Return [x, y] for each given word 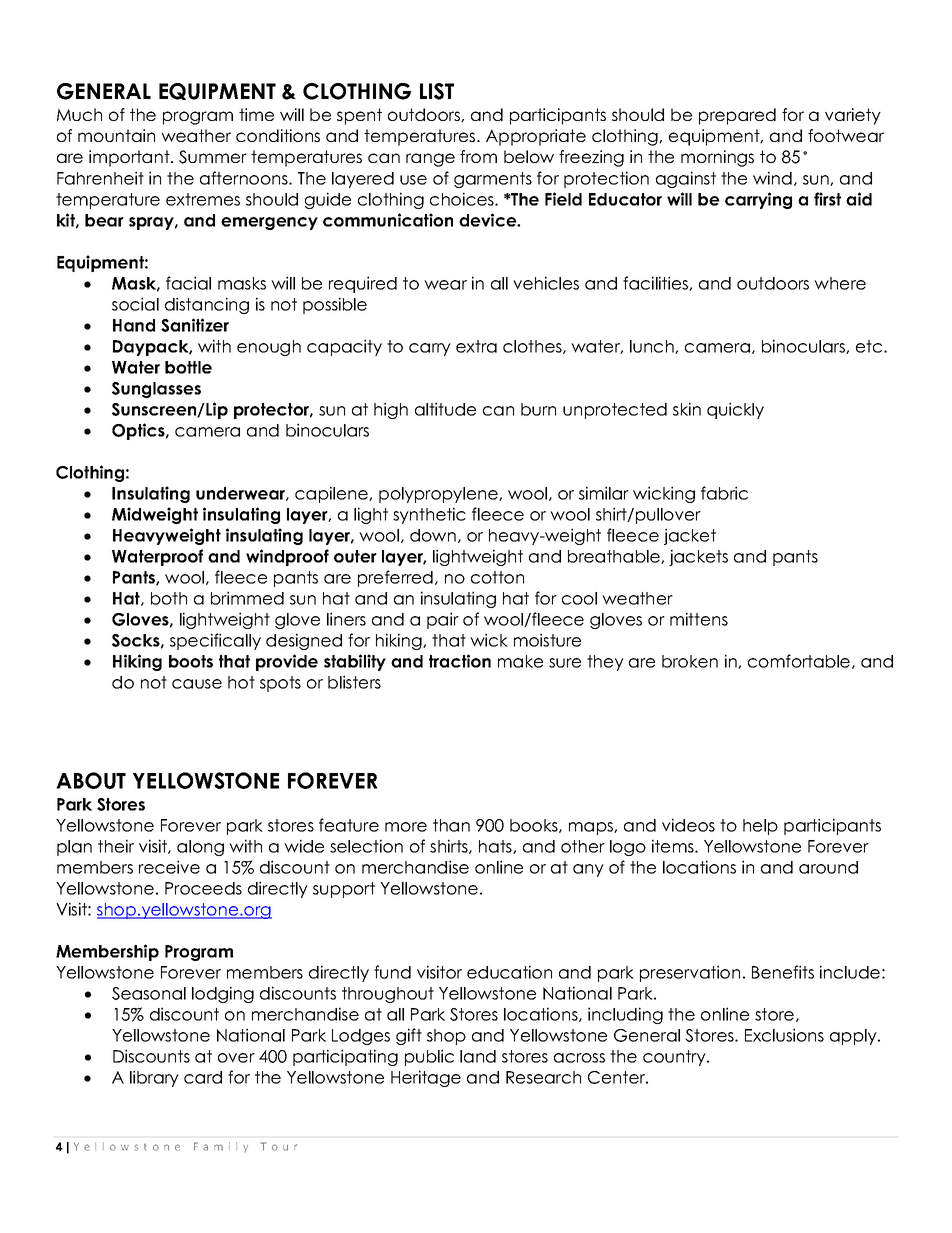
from [478, 156]
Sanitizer [195, 325]
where [840, 283]
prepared [737, 116]
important [130, 158]
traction [460, 661]
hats [496, 847]
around [828, 867]
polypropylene [439, 495]
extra [476, 346]
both [169, 598]
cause [197, 684]
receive [169, 867]
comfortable [800, 661]
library [154, 1078]
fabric [724, 493]
